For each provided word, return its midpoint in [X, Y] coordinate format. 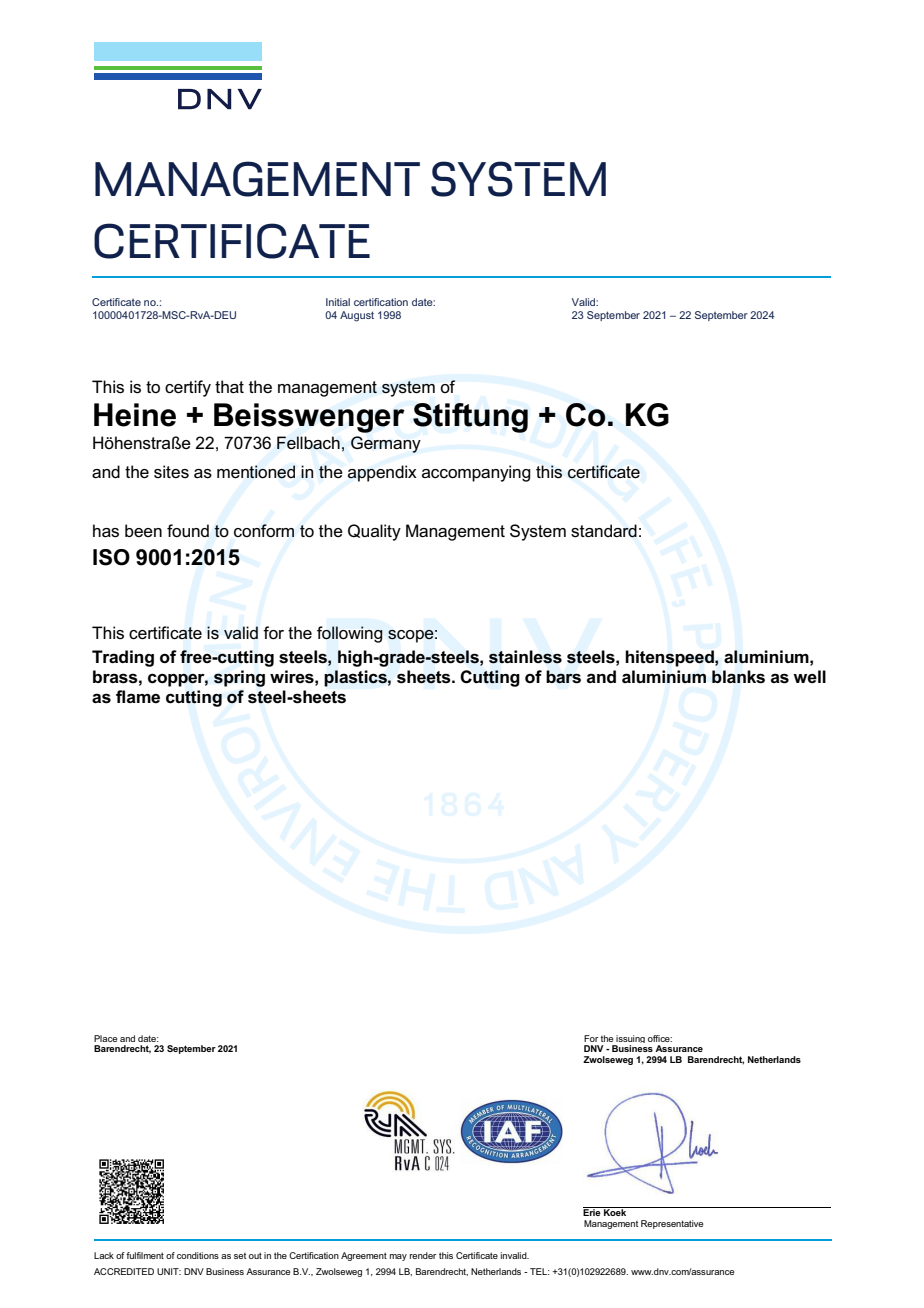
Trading [123, 658]
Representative [672, 1224]
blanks [738, 677]
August [357, 316]
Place [105, 1038]
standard [604, 531]
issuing [630, 1040]
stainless [525, 657]
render [423, 1255]
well [809, 676]
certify [188, 388]
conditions [198, 1255]
